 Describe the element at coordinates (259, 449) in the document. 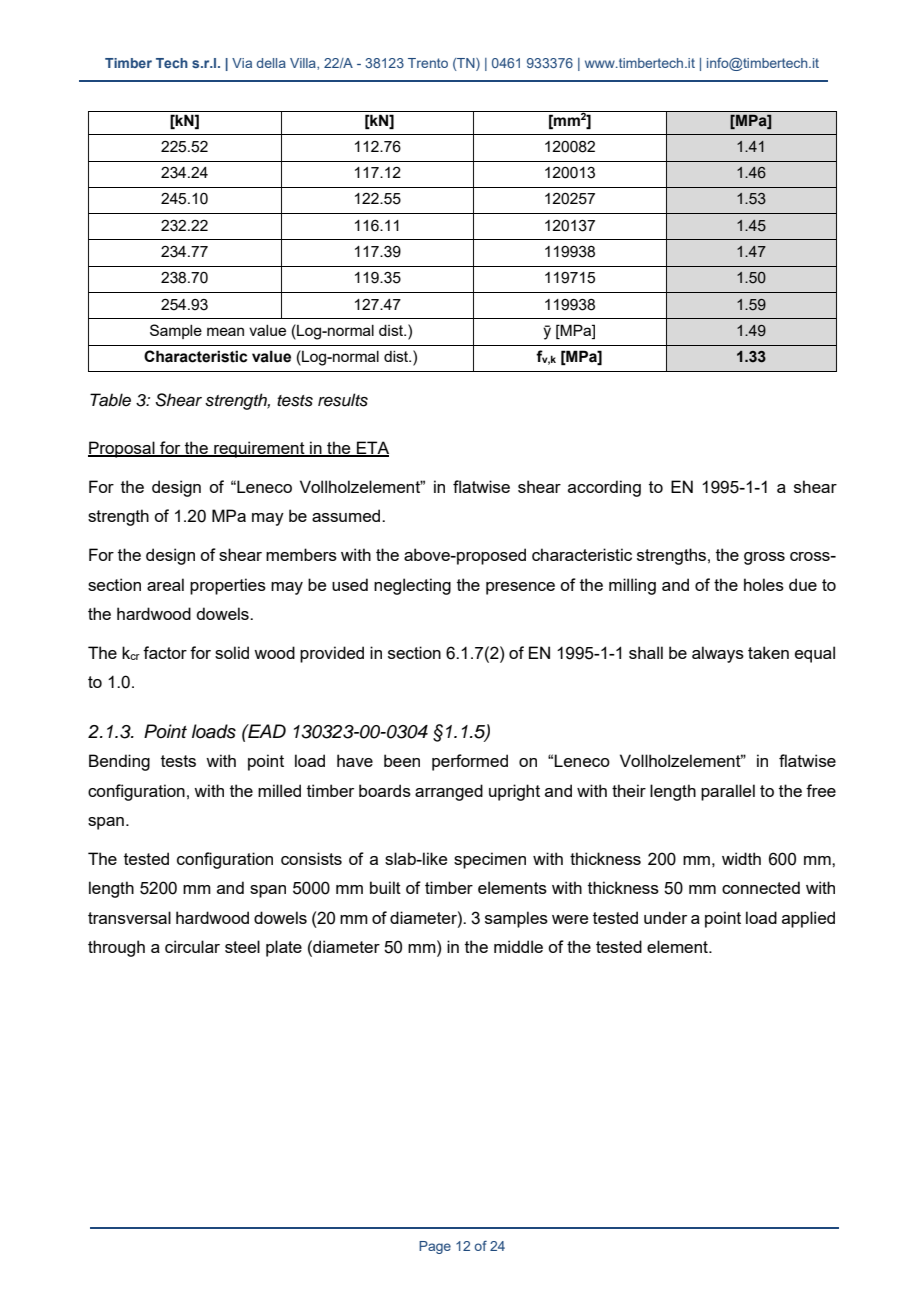

I see `requirement` at that location.
